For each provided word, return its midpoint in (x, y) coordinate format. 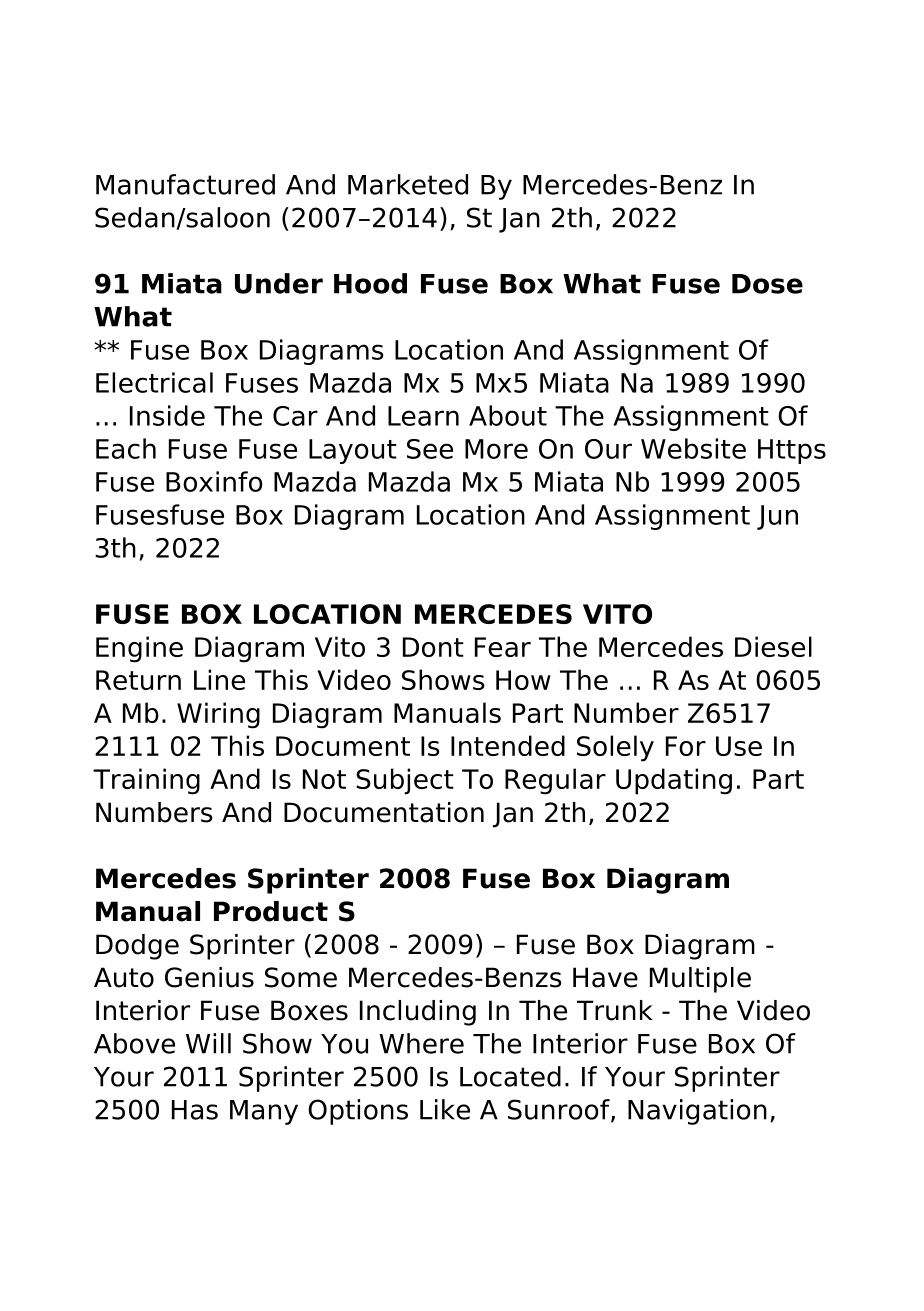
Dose (767, 284)
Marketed (408, 184)
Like (445, 1109)
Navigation (697, 1112)
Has (195, 1110)
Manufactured (185, 184)
